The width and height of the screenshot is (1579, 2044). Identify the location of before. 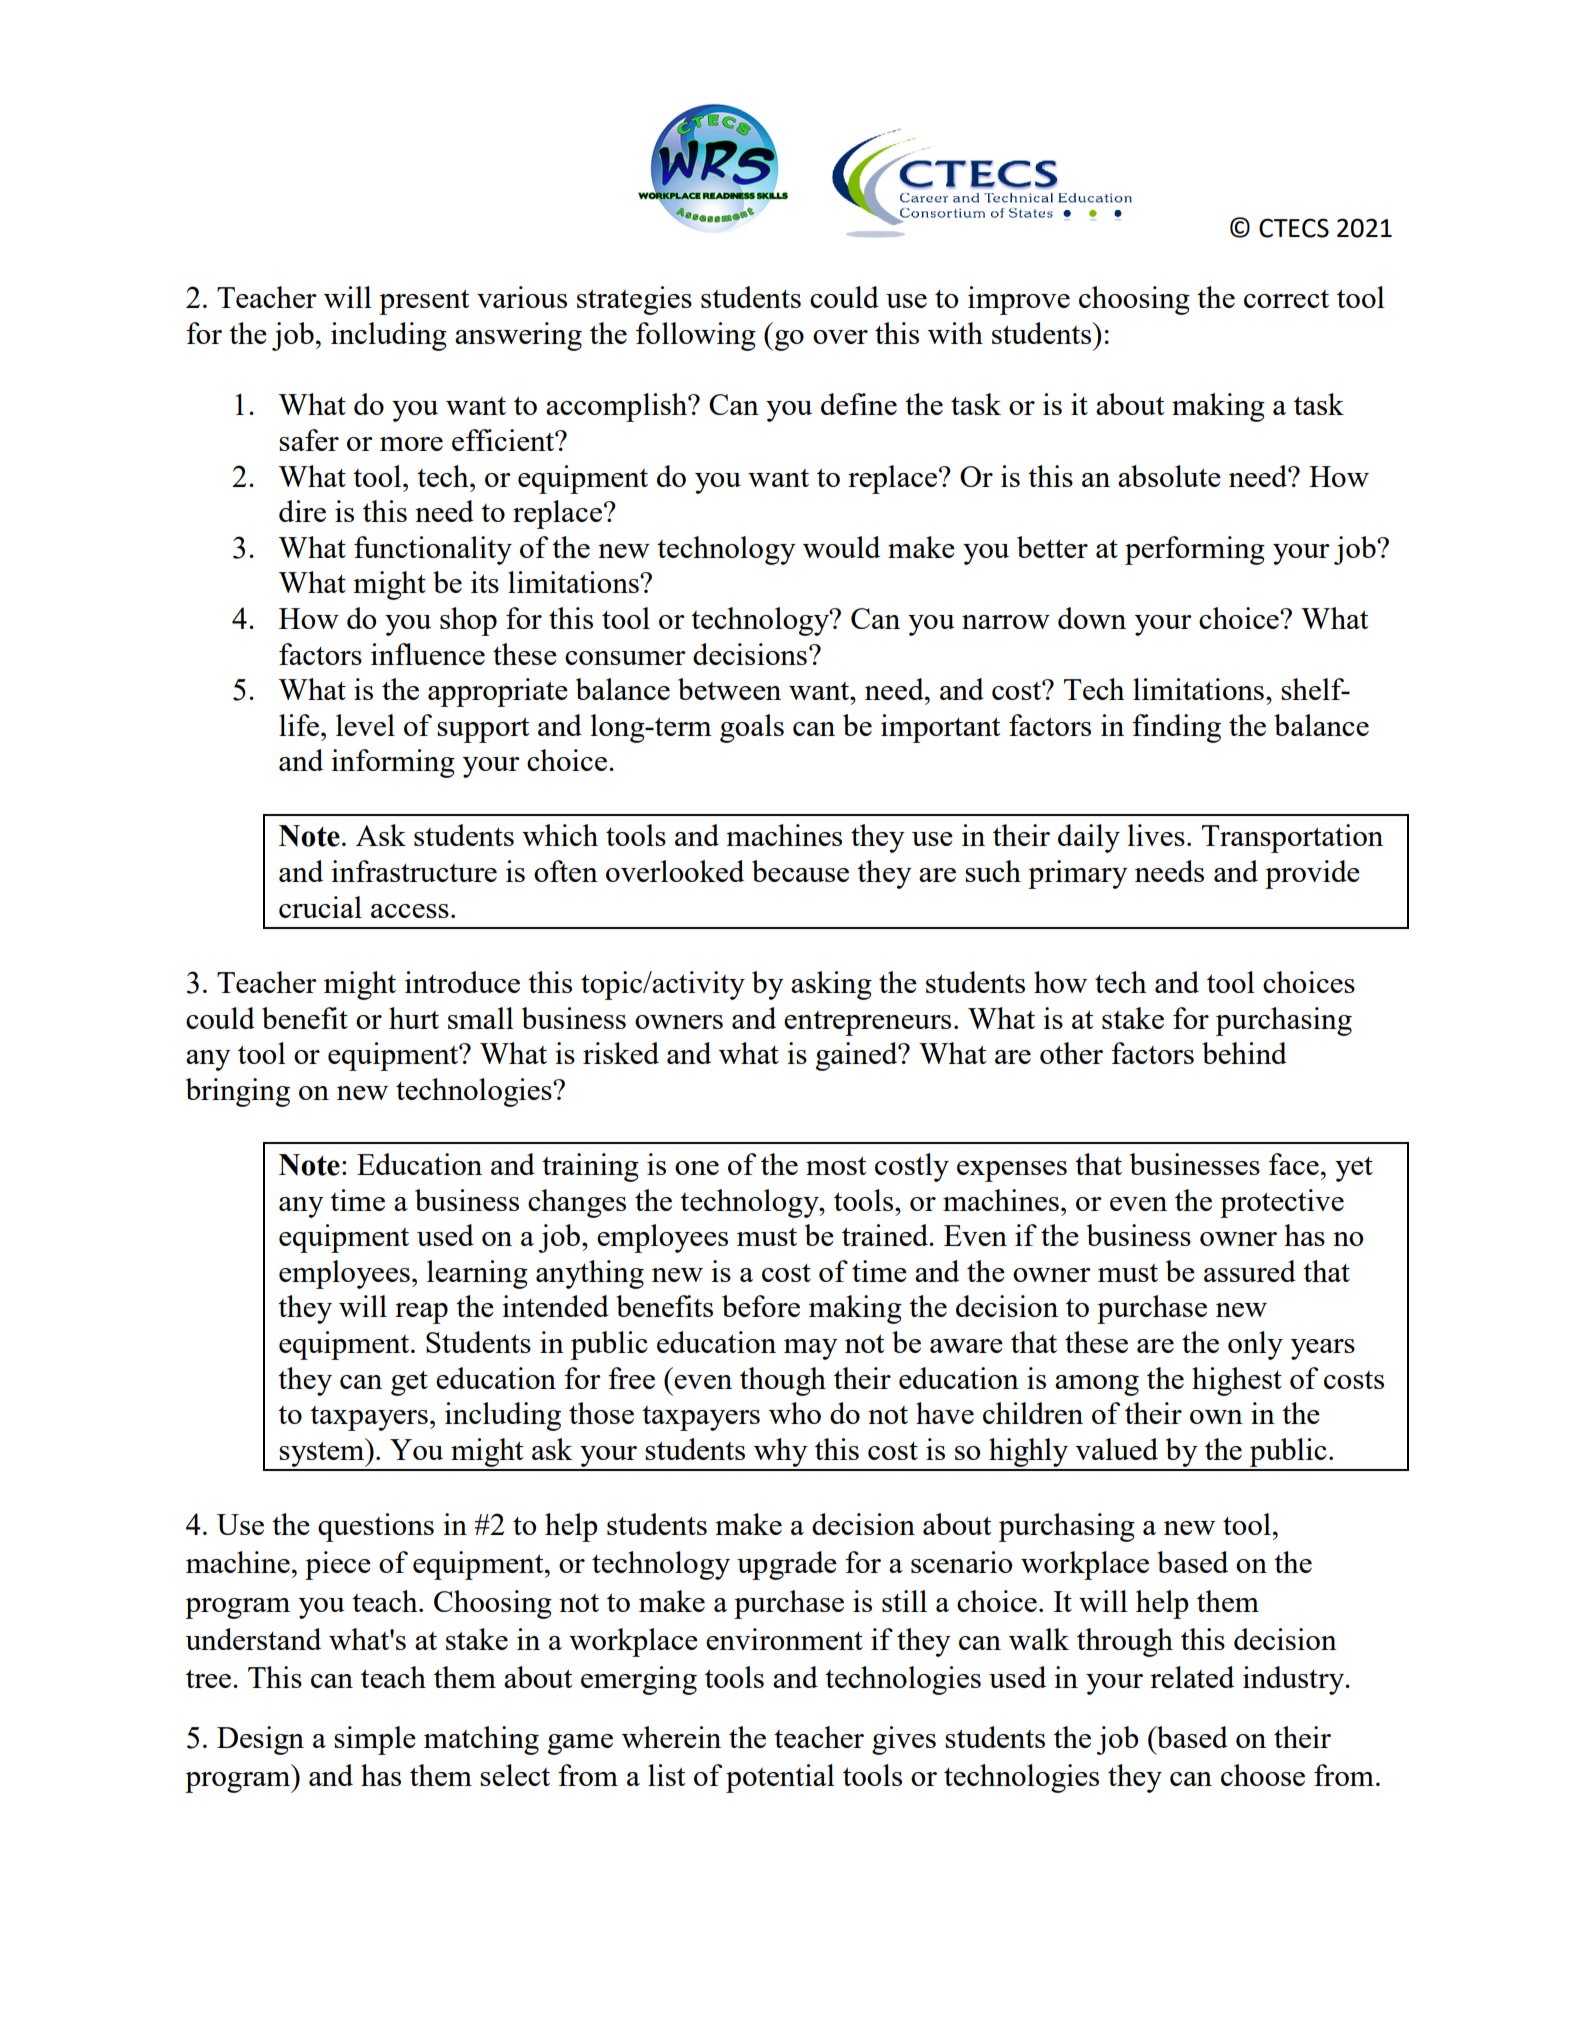
(761, 1306).
